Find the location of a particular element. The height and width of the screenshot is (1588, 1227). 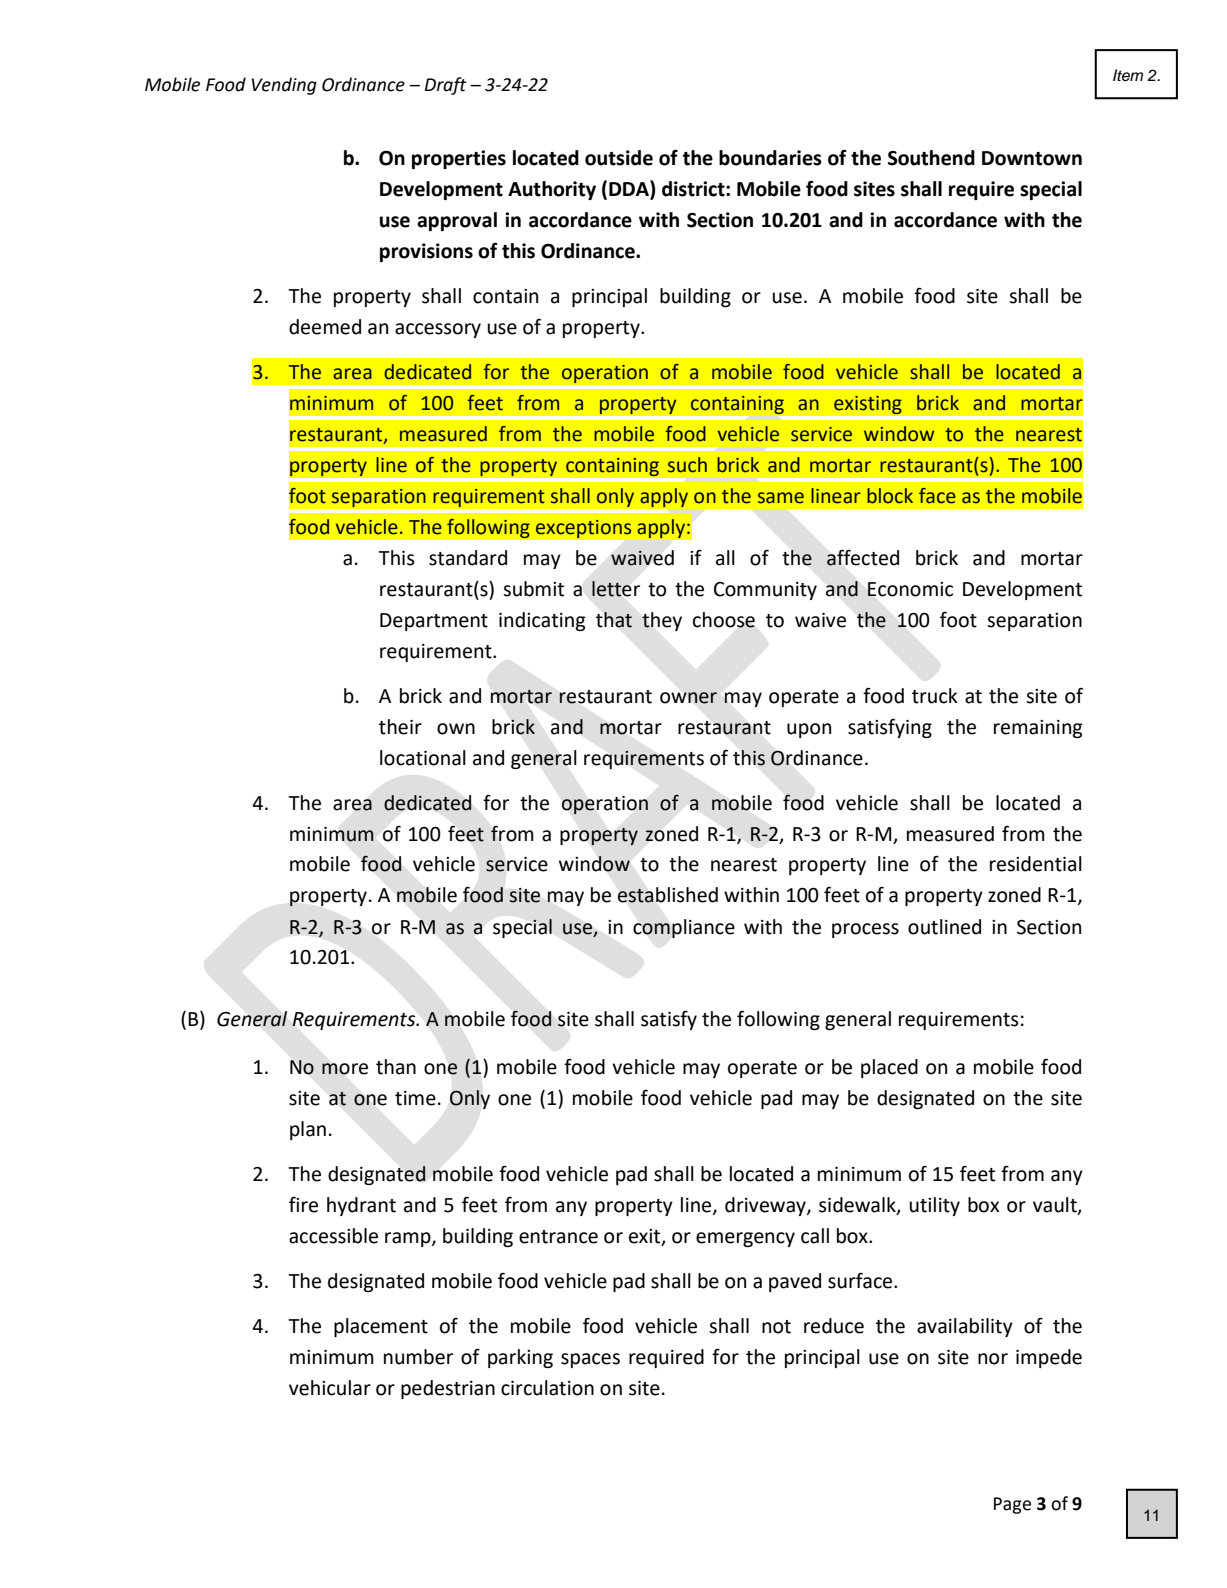

choose is located at coordinates (724, 620).
